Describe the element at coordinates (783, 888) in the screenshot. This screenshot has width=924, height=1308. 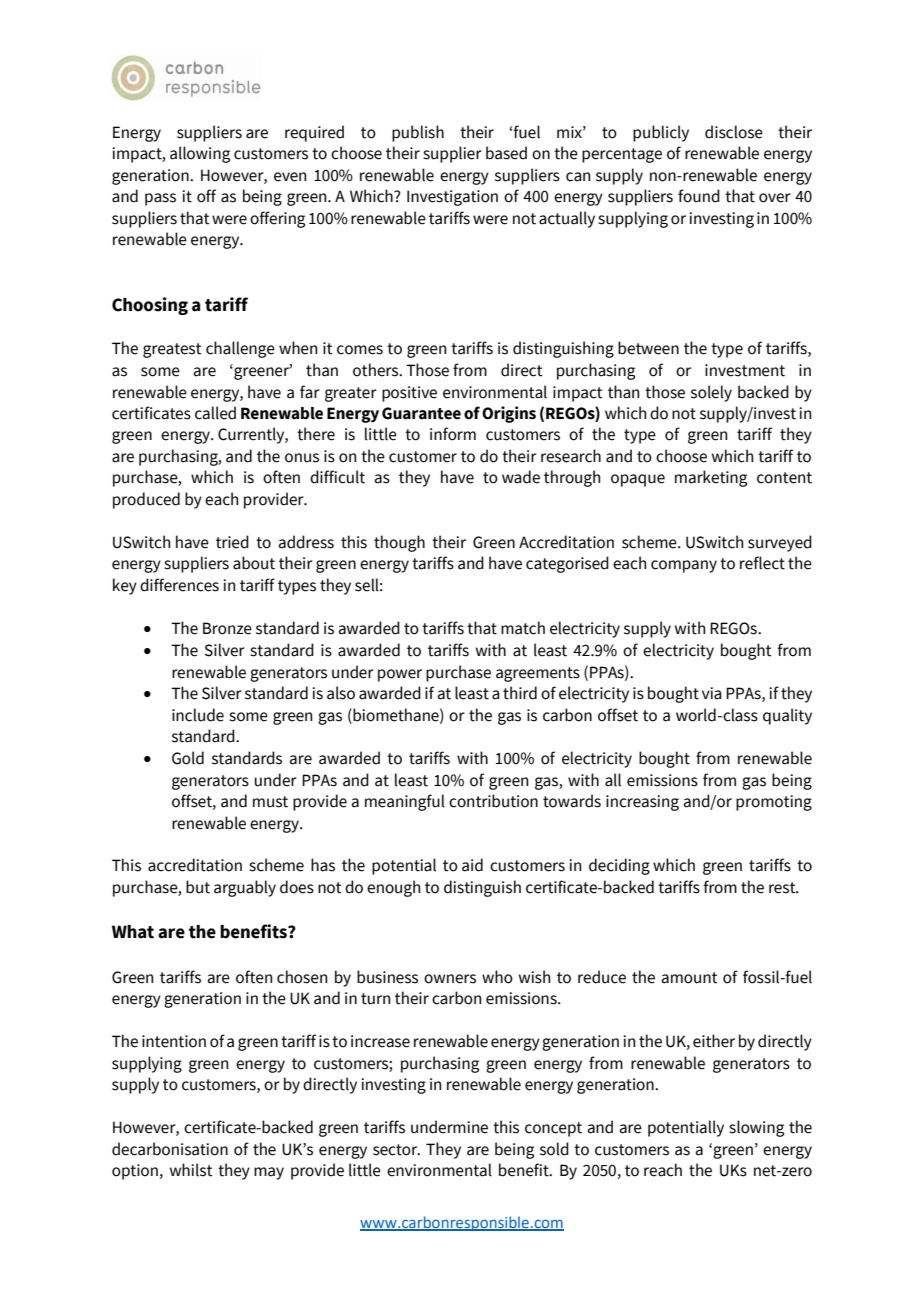
I see `rest` at that location.
